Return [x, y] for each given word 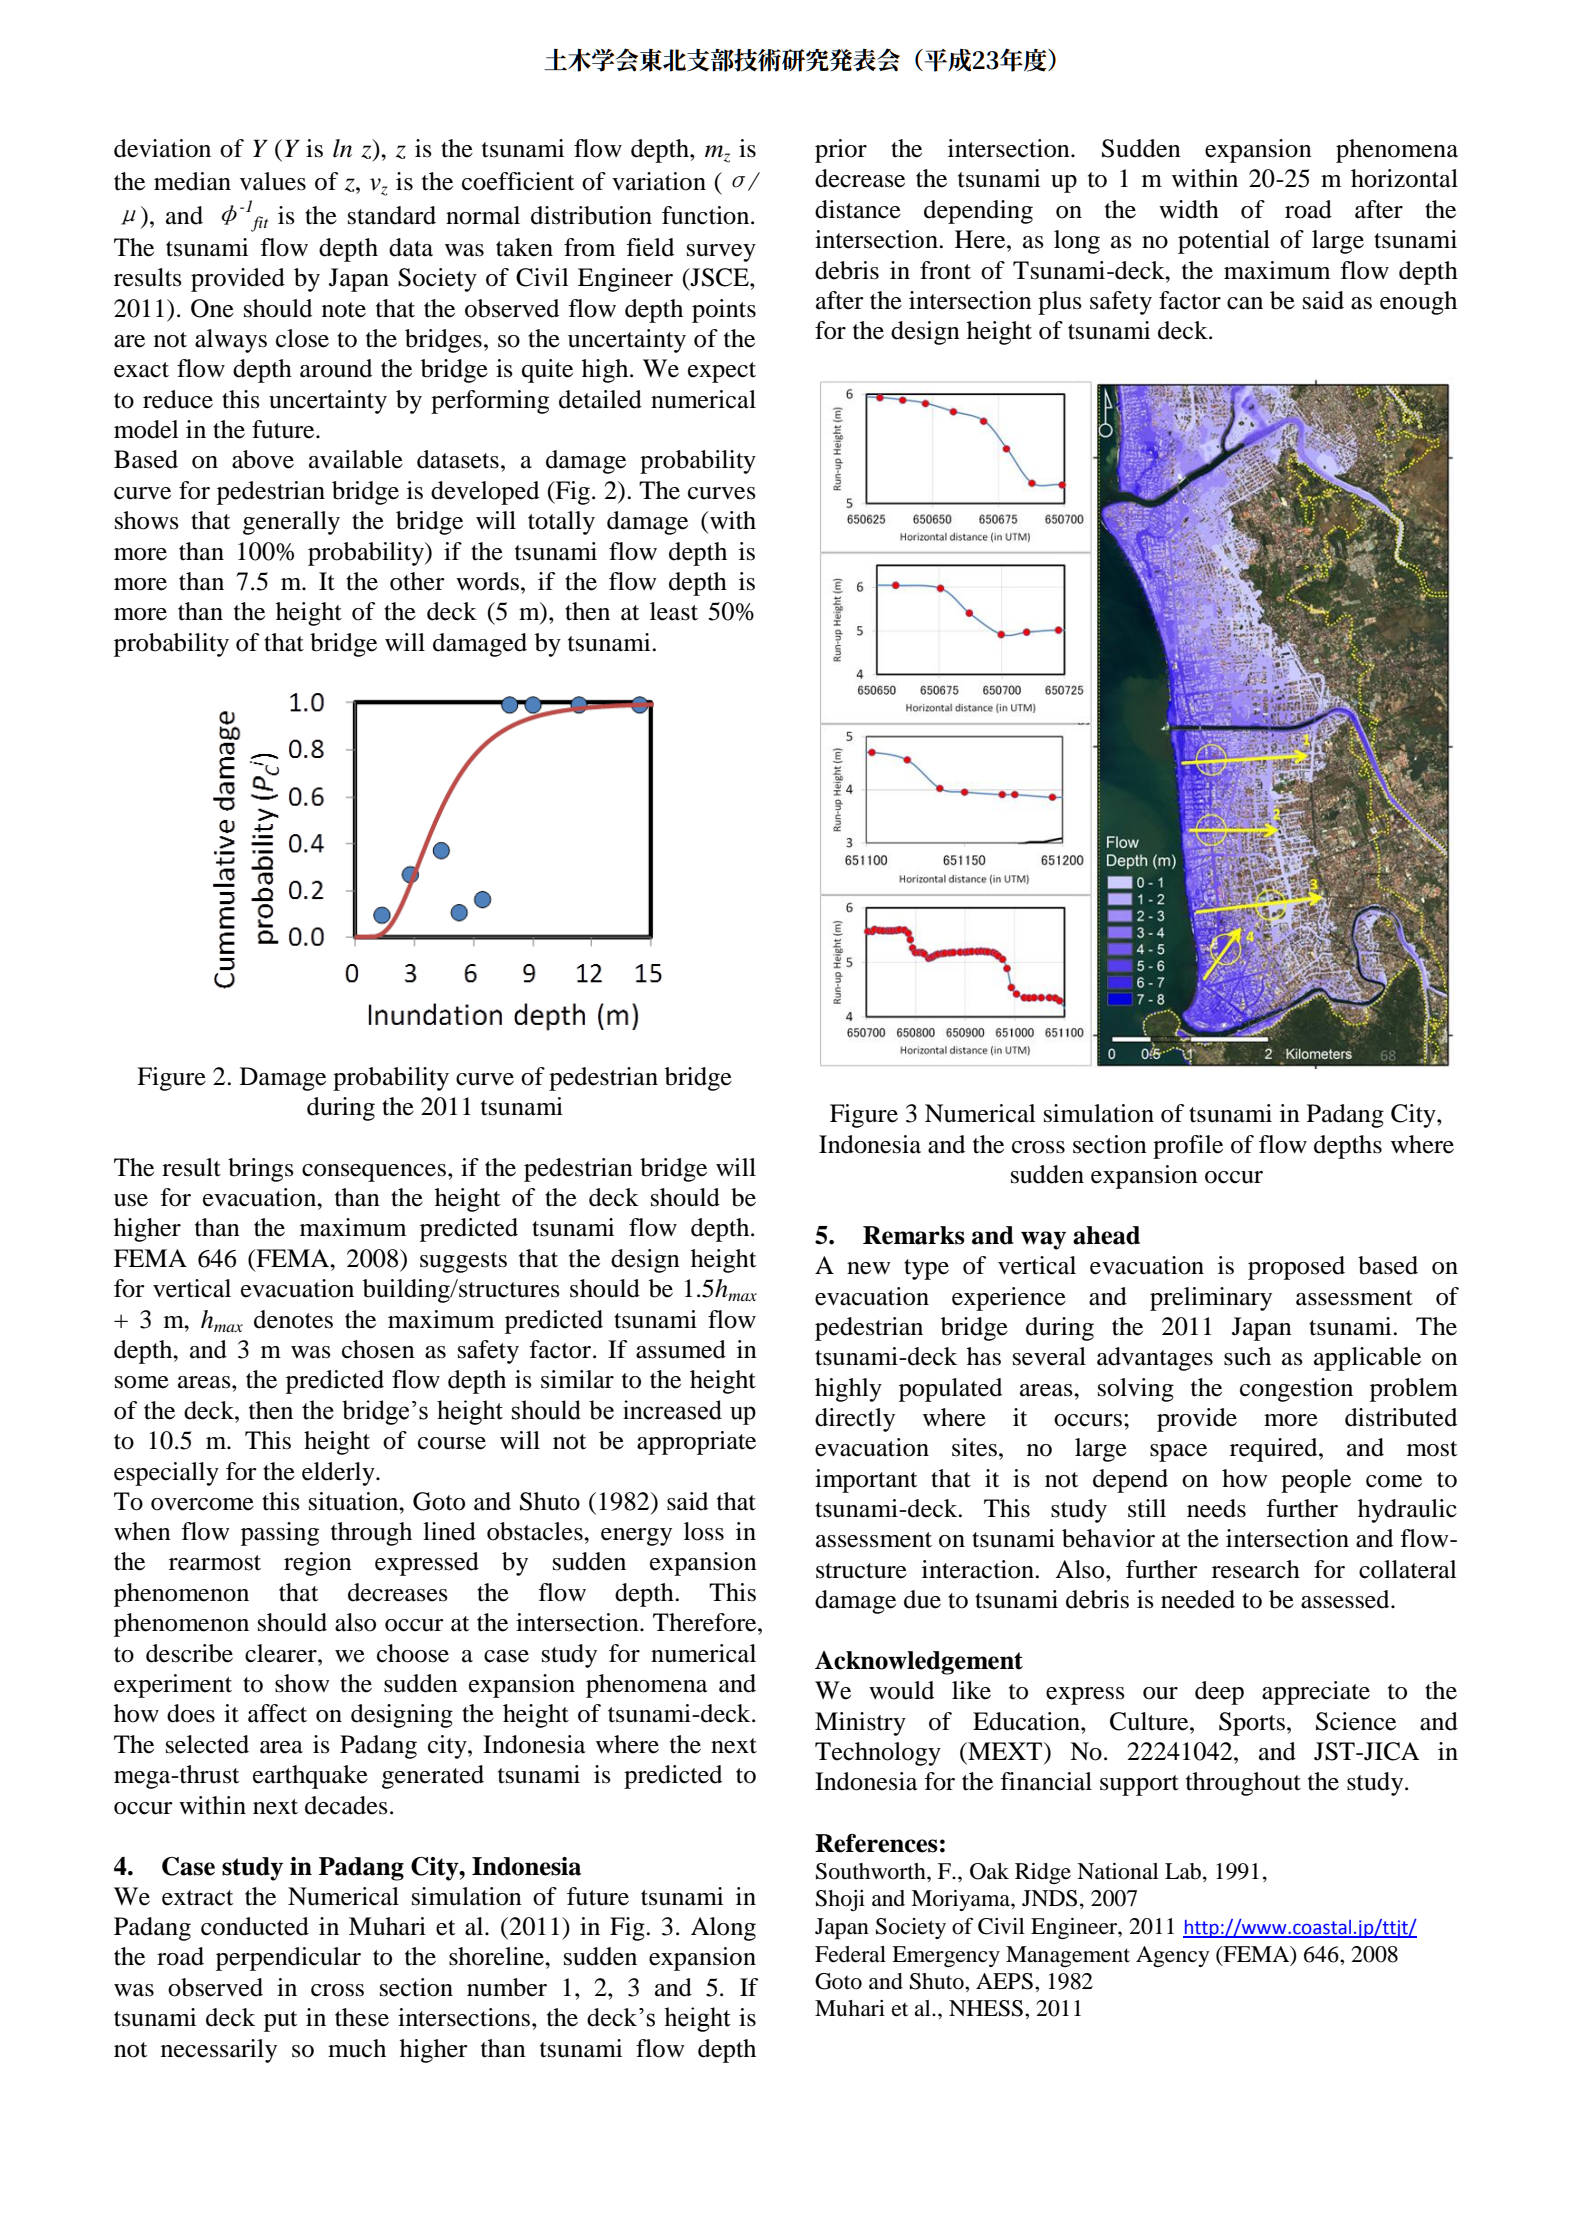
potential [1224, 242]
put [281, 2021]
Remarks [914, 1235]
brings [261, 1170]
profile [1188, 1147]
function [707, 215]
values [273, 181]
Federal [850, 1954]
